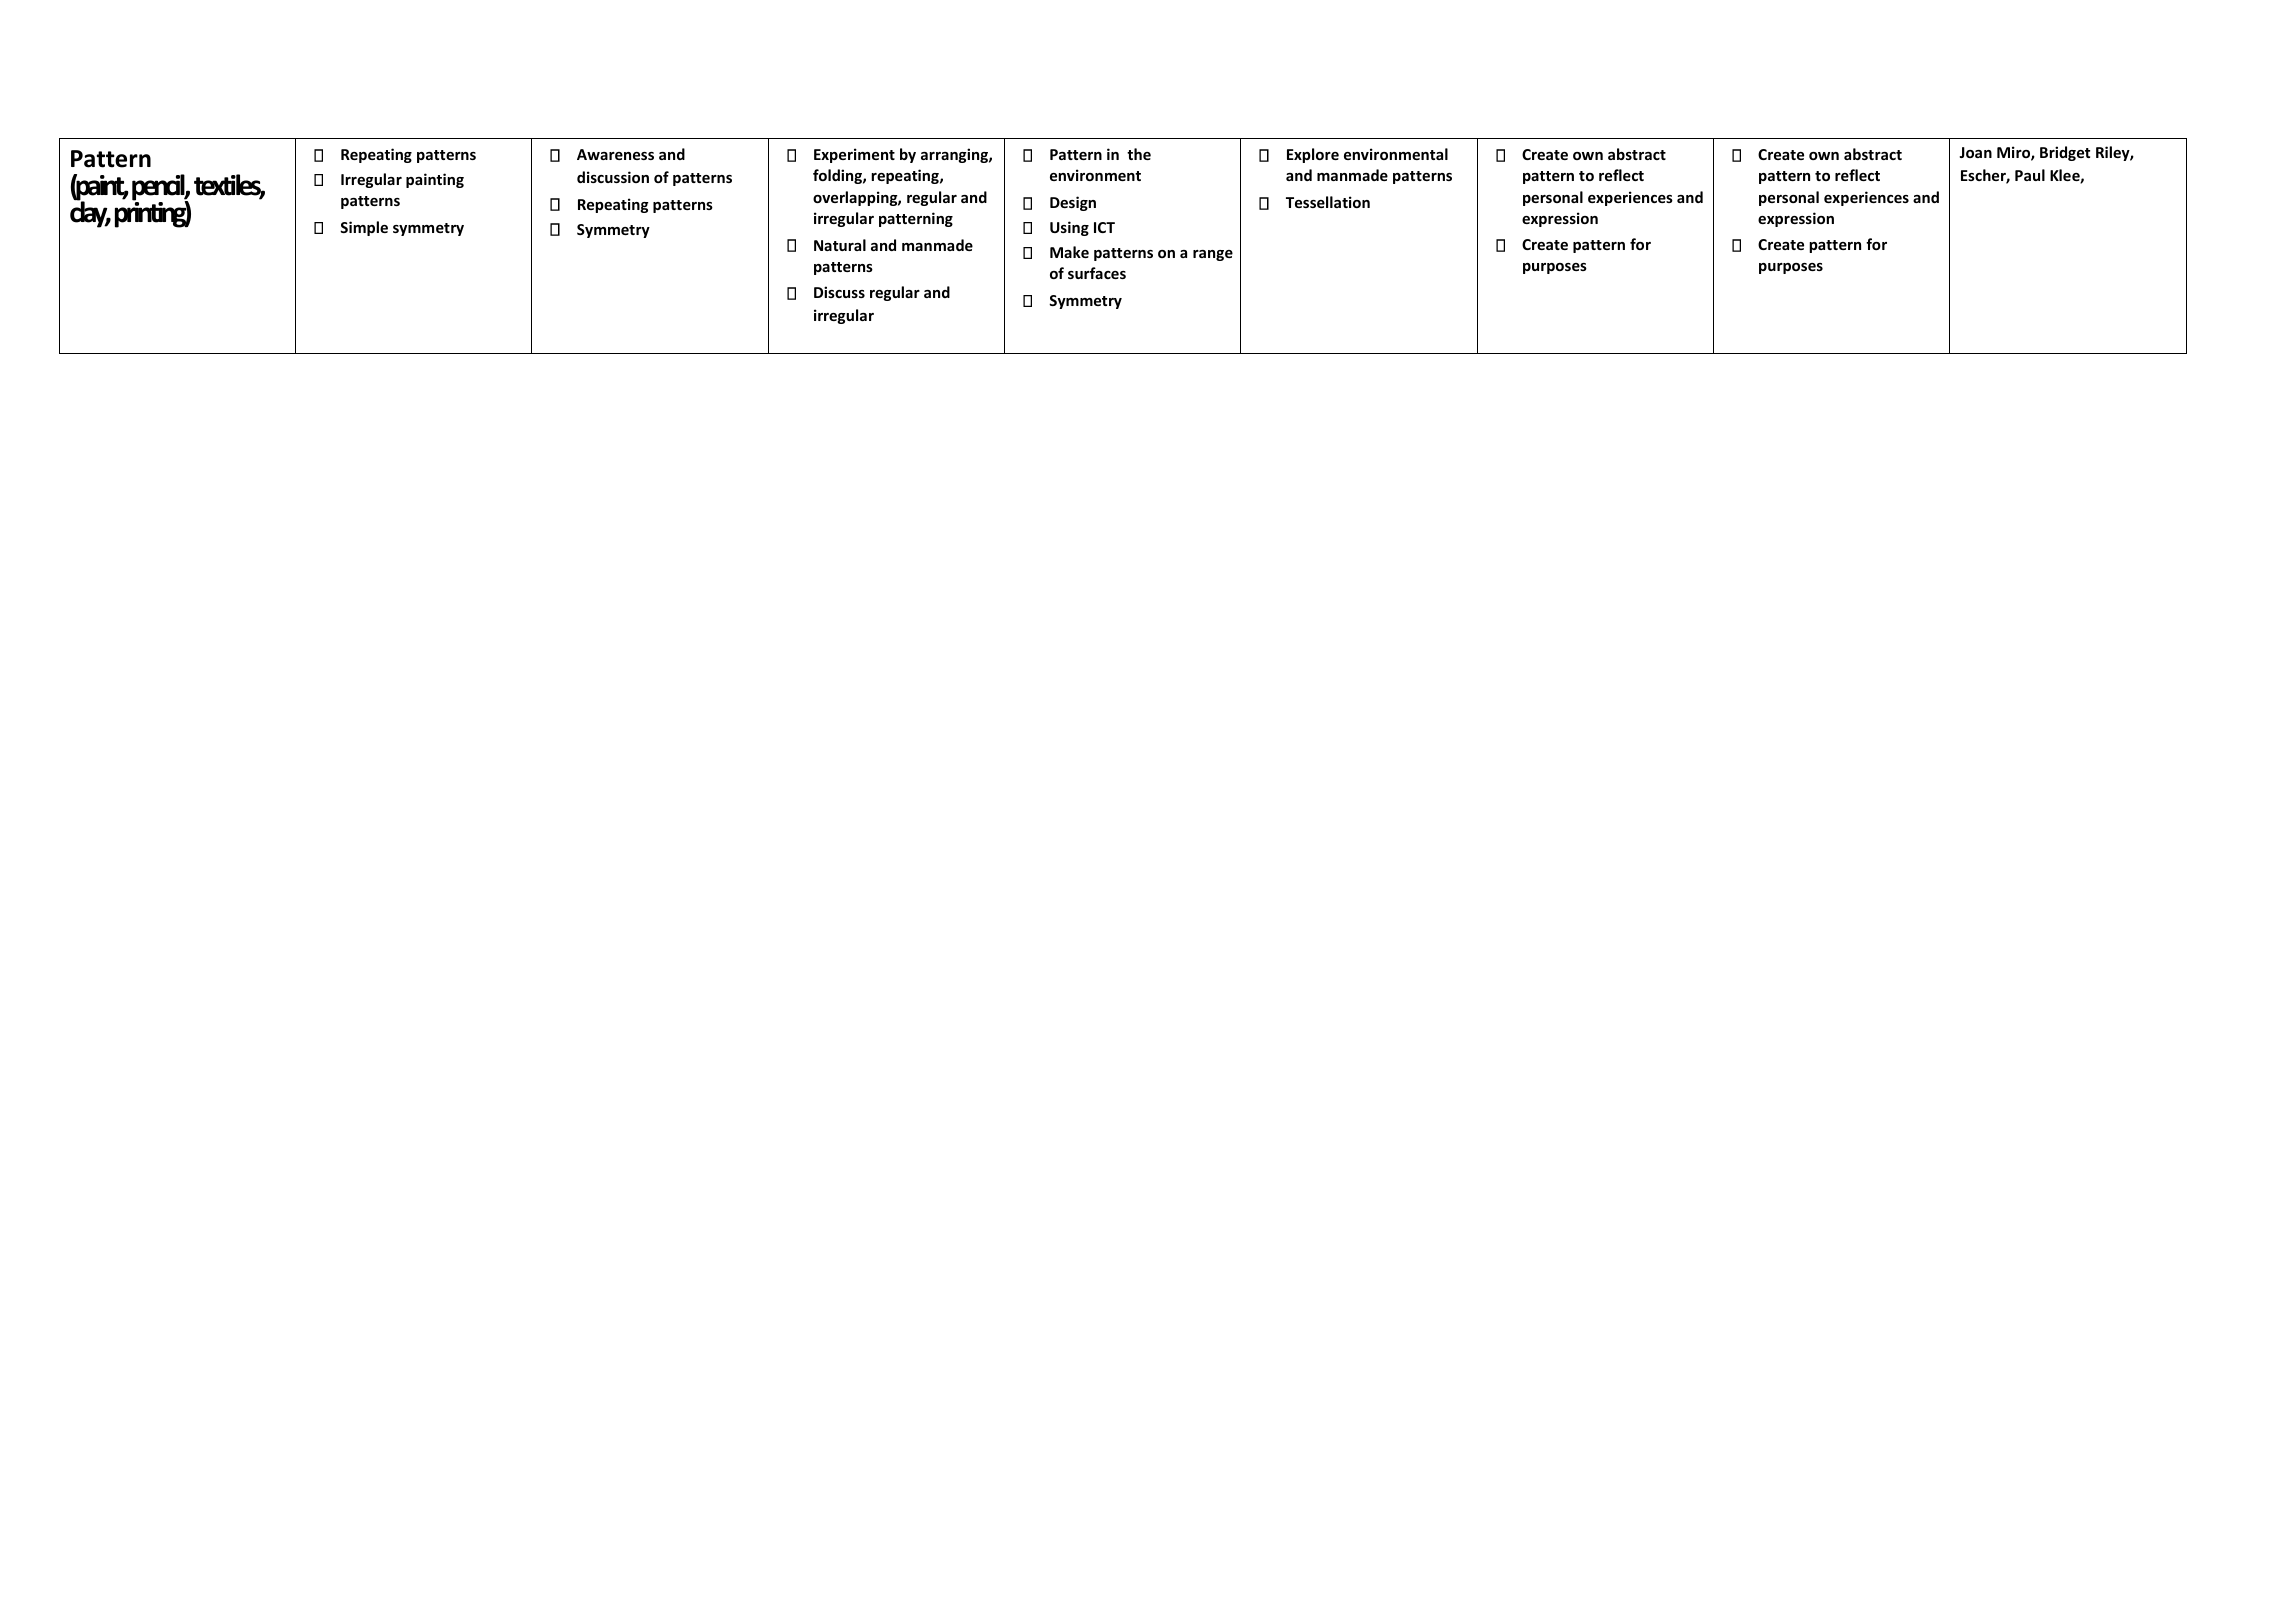 The width and height of the page is (2276, 1609). Describe the element at coordinates (1097, 273) in the page. I see `surfaces` at that location.
